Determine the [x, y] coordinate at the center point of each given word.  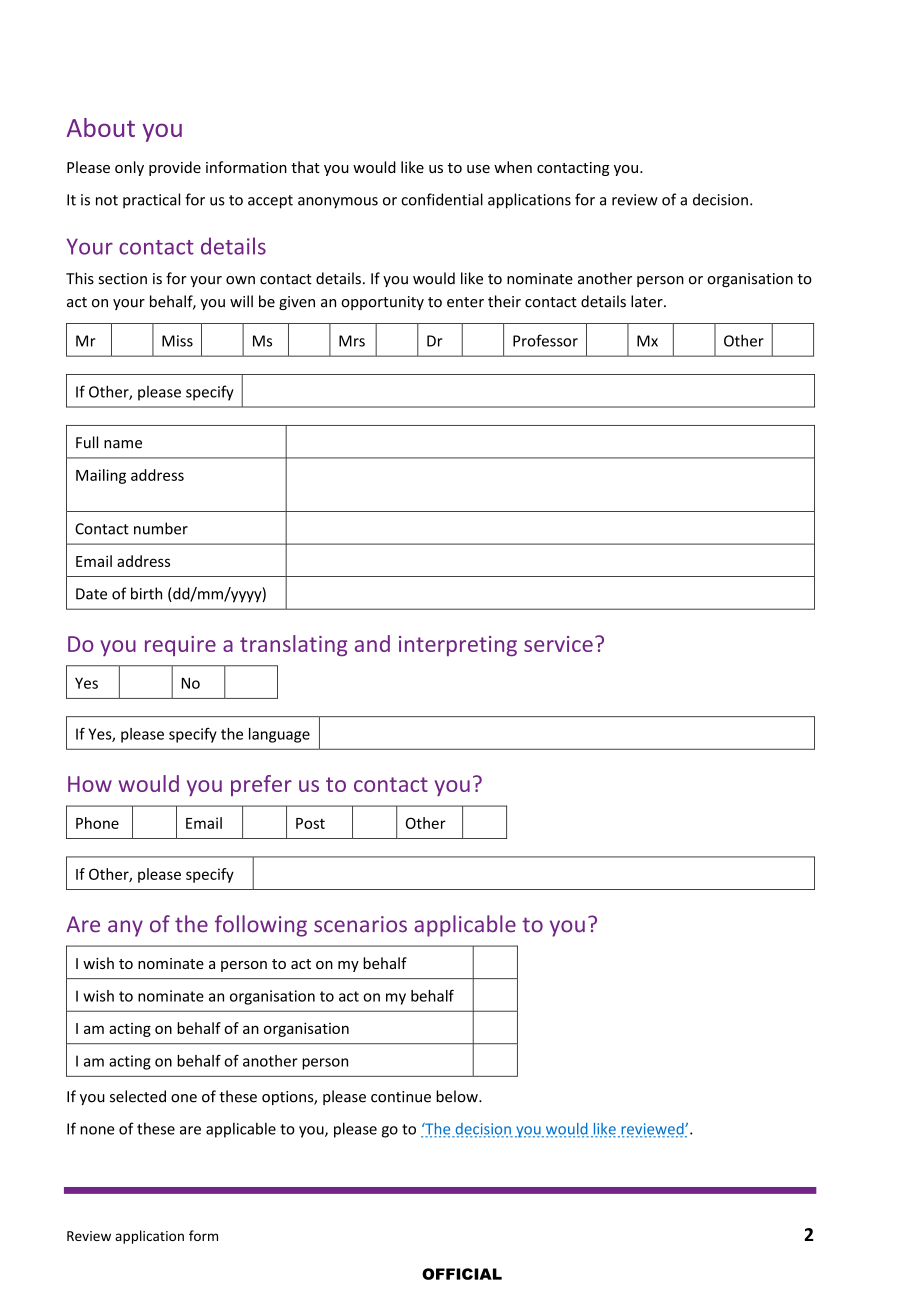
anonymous [338, 203]
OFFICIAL [462, 1274]
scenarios [360, 924]
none [97, 1130]
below [458, 1096]
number [161, 528]
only [129, 168]
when [513, 167]
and [372, 643]
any [125, 928]
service [558, 644]
